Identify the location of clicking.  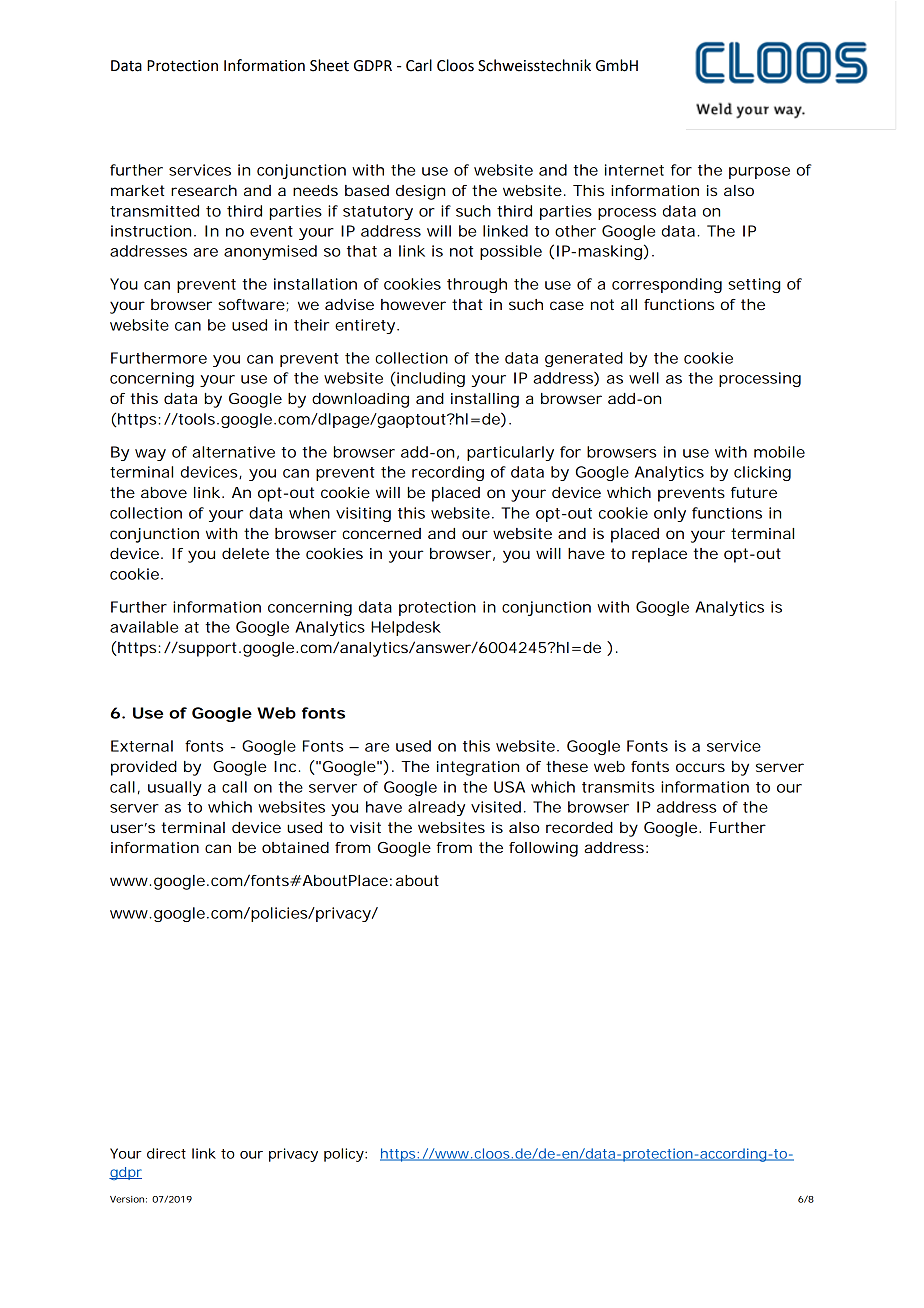
(762, 473).
